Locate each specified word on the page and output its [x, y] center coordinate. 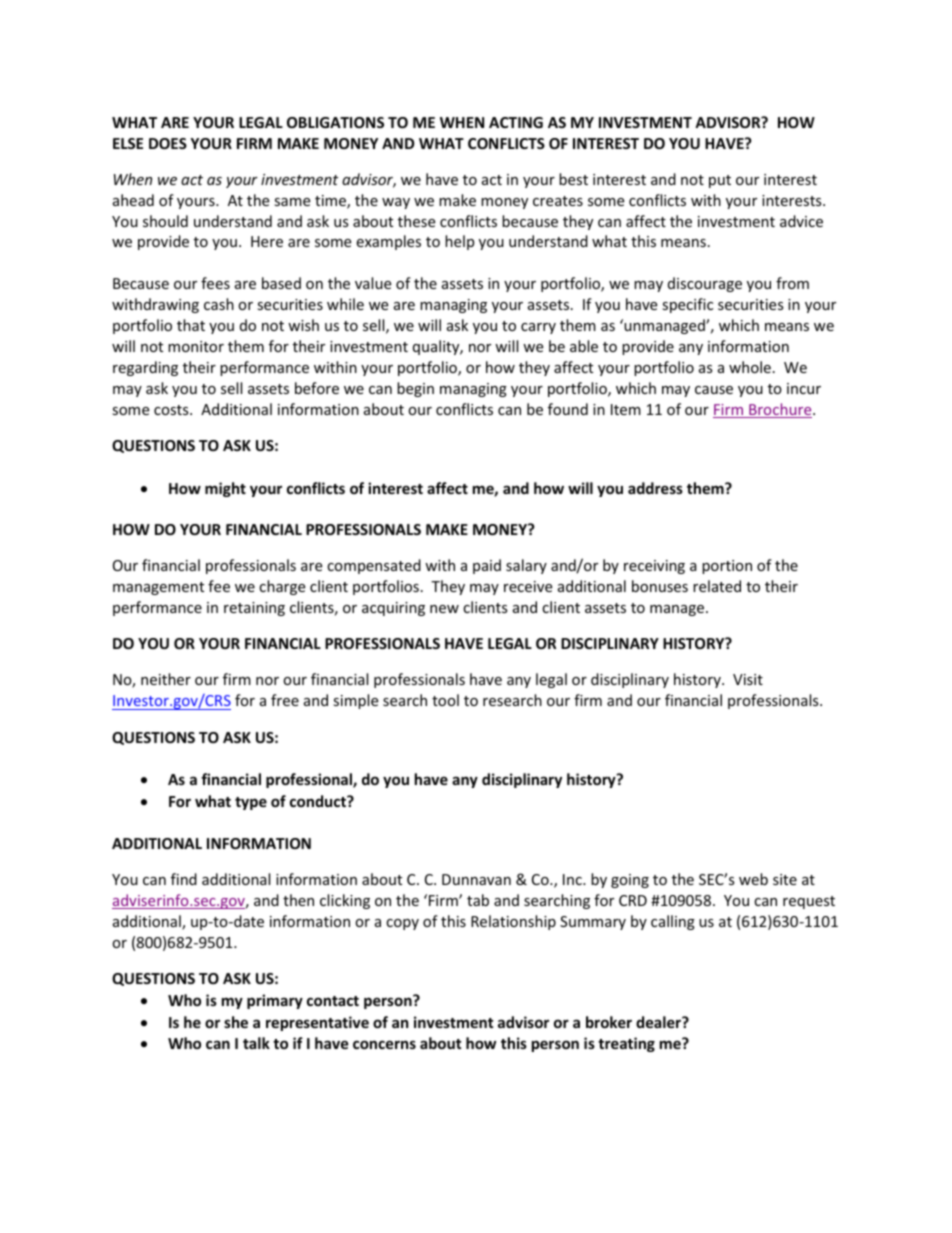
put [720, 181]
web [753, 879]
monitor [196, 346]
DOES [168, 143]
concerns [384, 1044]
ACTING [516, 122]
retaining [254, 609]
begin [415, 389]
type [251, 803]
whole [750, 367]
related [717, 586]
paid [487, 566]
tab [478, 900]
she [236, 1022]
